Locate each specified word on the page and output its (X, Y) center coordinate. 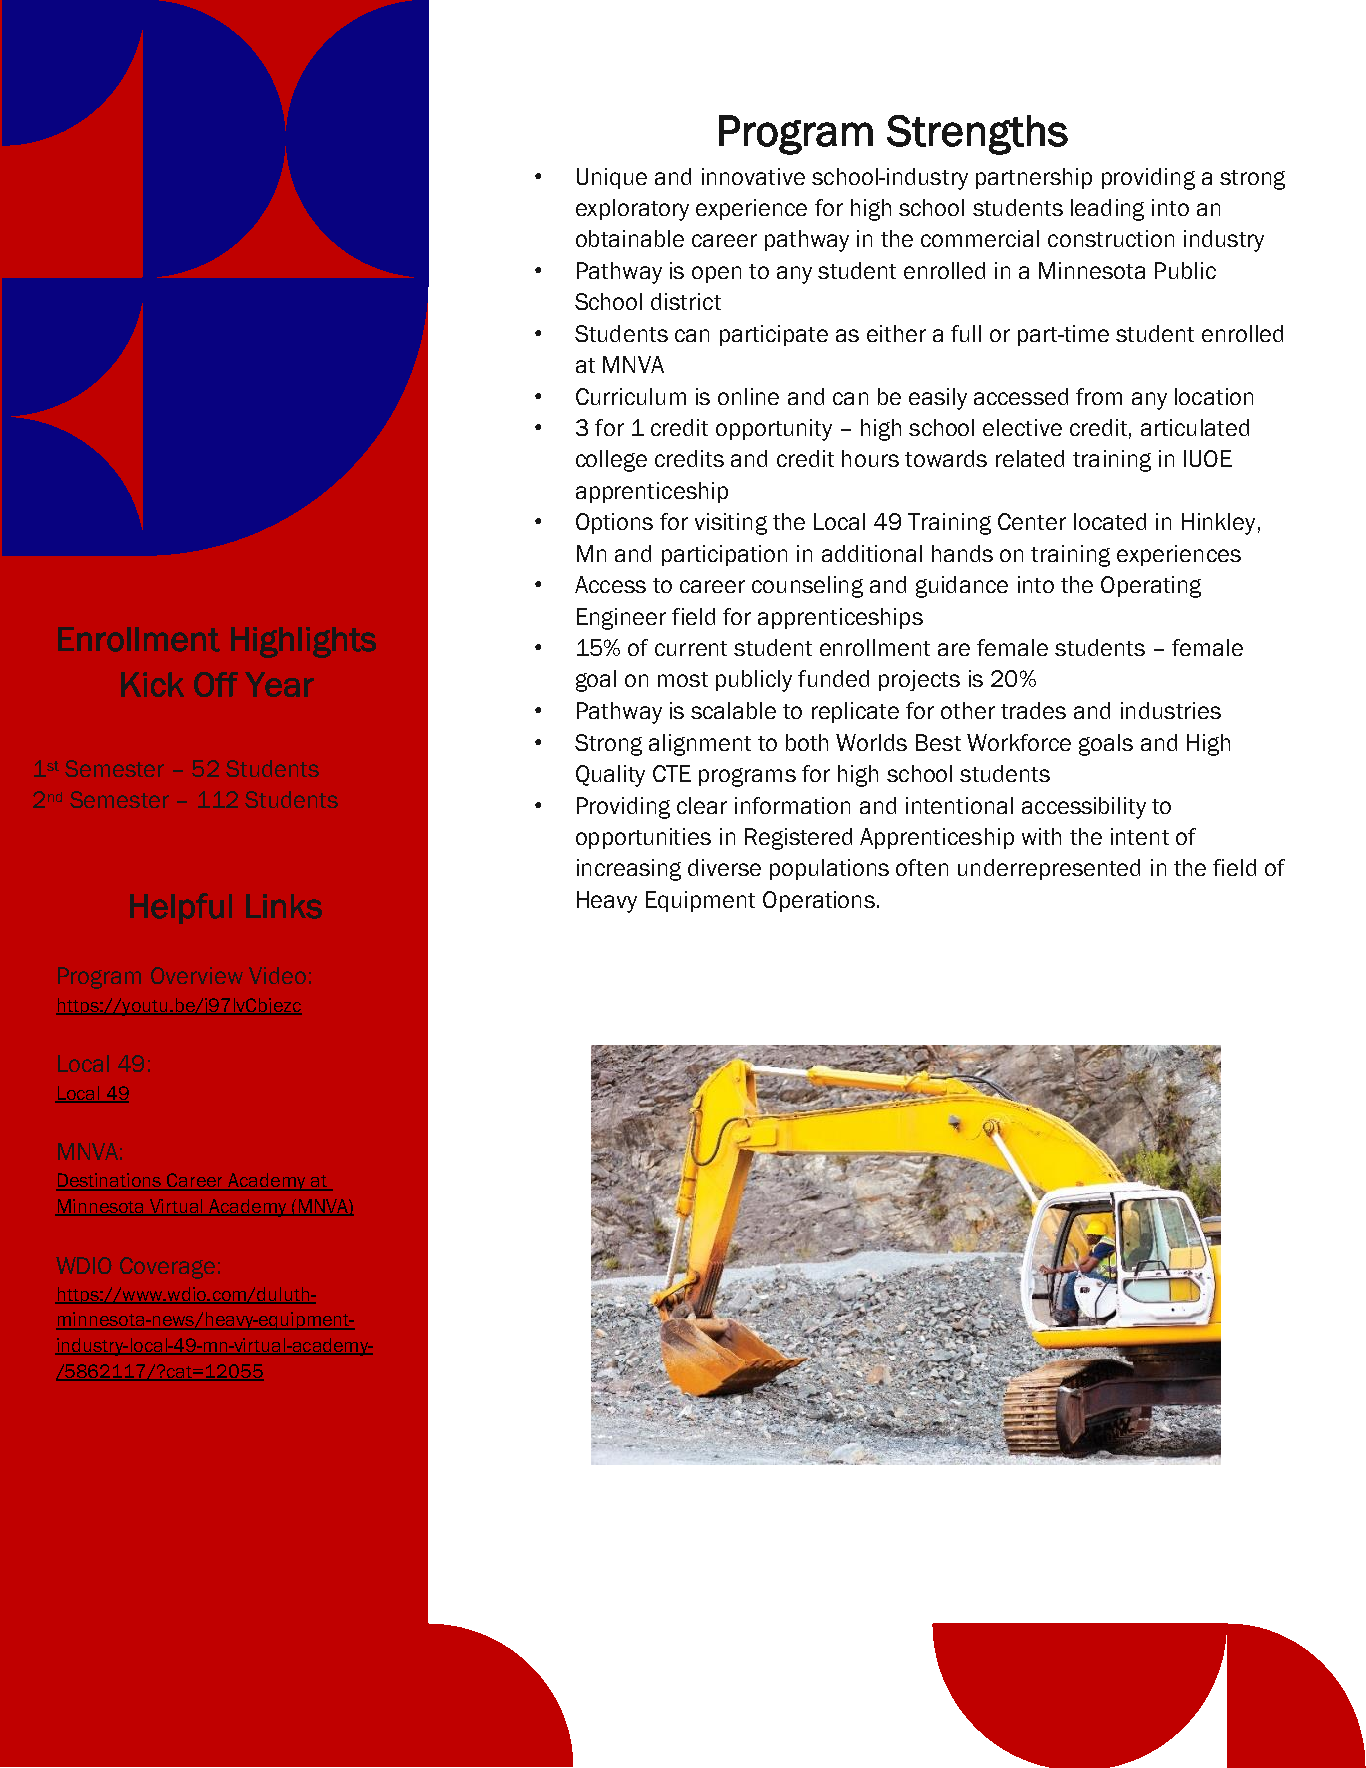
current (691, 648)
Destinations (110, 1181)
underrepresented (1049, 869)
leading (1107, 210)
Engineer (621, 619)
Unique (612, 178)
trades (1033, 710)
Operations (819, 901)
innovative (753, 176)
